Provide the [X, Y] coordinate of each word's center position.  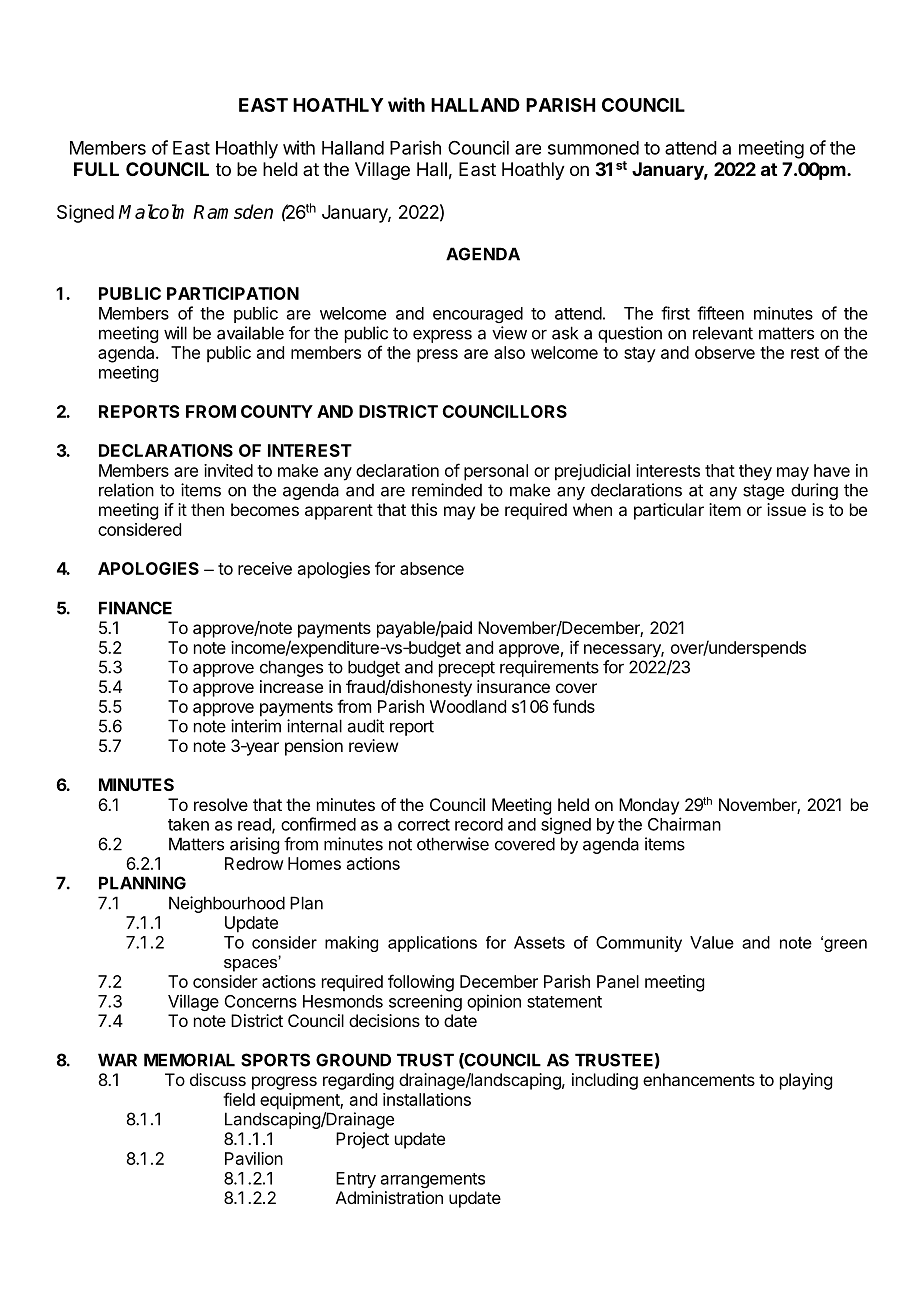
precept [467, 669]
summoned [593, 148]
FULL [96, 169]
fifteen [720, 313]
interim [256, 726]
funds [574, 706]
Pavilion [254, 1158]
